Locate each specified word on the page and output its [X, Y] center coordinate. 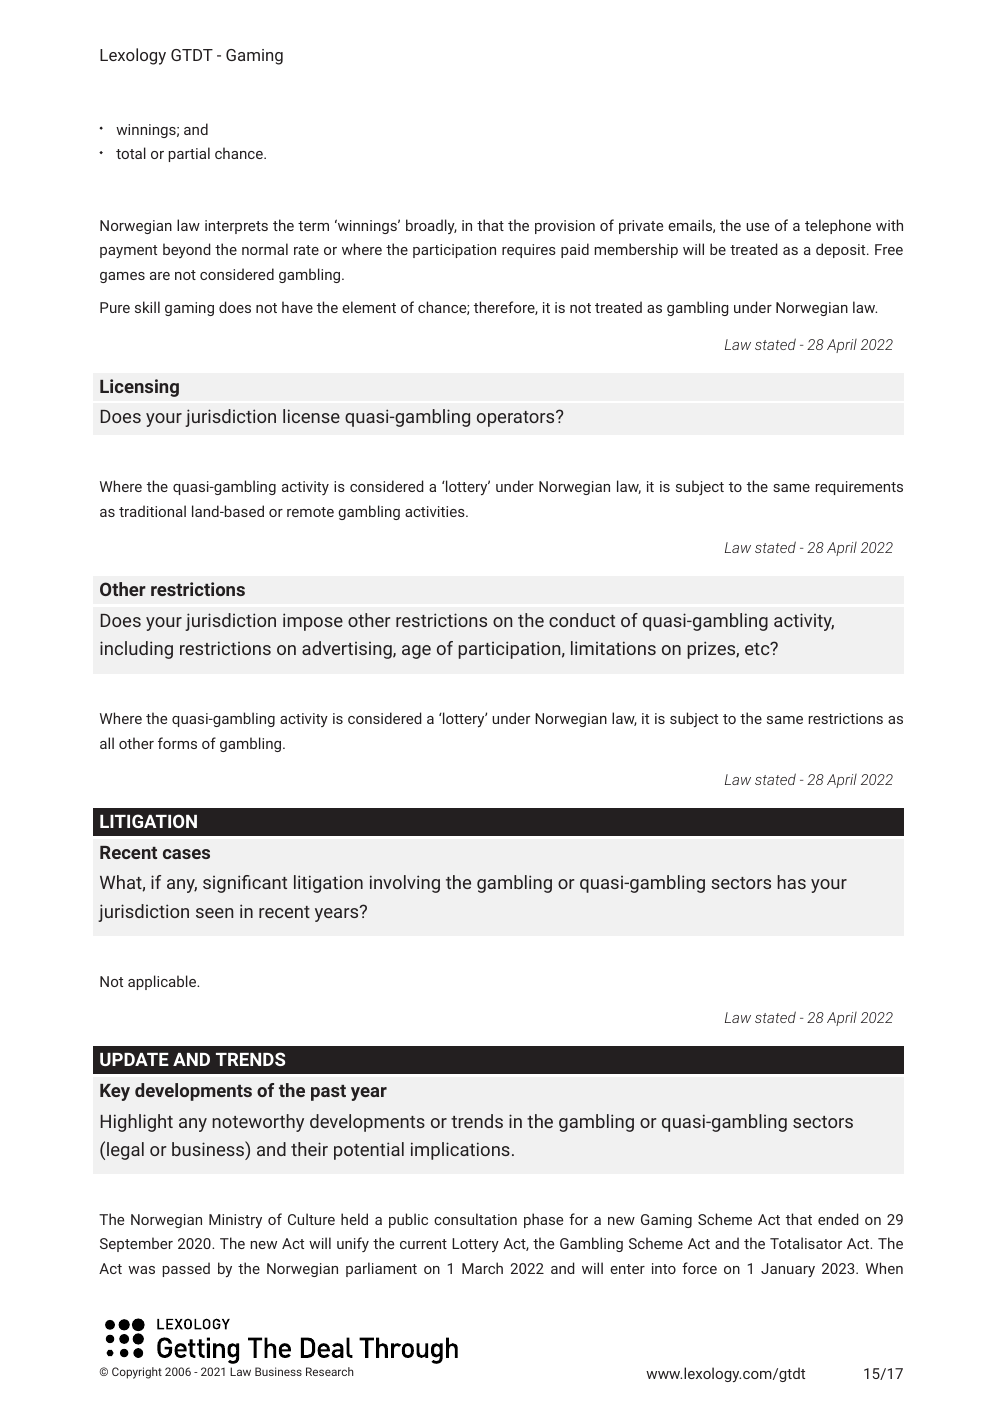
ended [838, 1219]
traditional [152, 511]
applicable [163, 982]
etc [758, 649]
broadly [431, 226]
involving [405, 884]
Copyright [137, 1373]
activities [435, 511]
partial [189, 154]
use [757, 227]
